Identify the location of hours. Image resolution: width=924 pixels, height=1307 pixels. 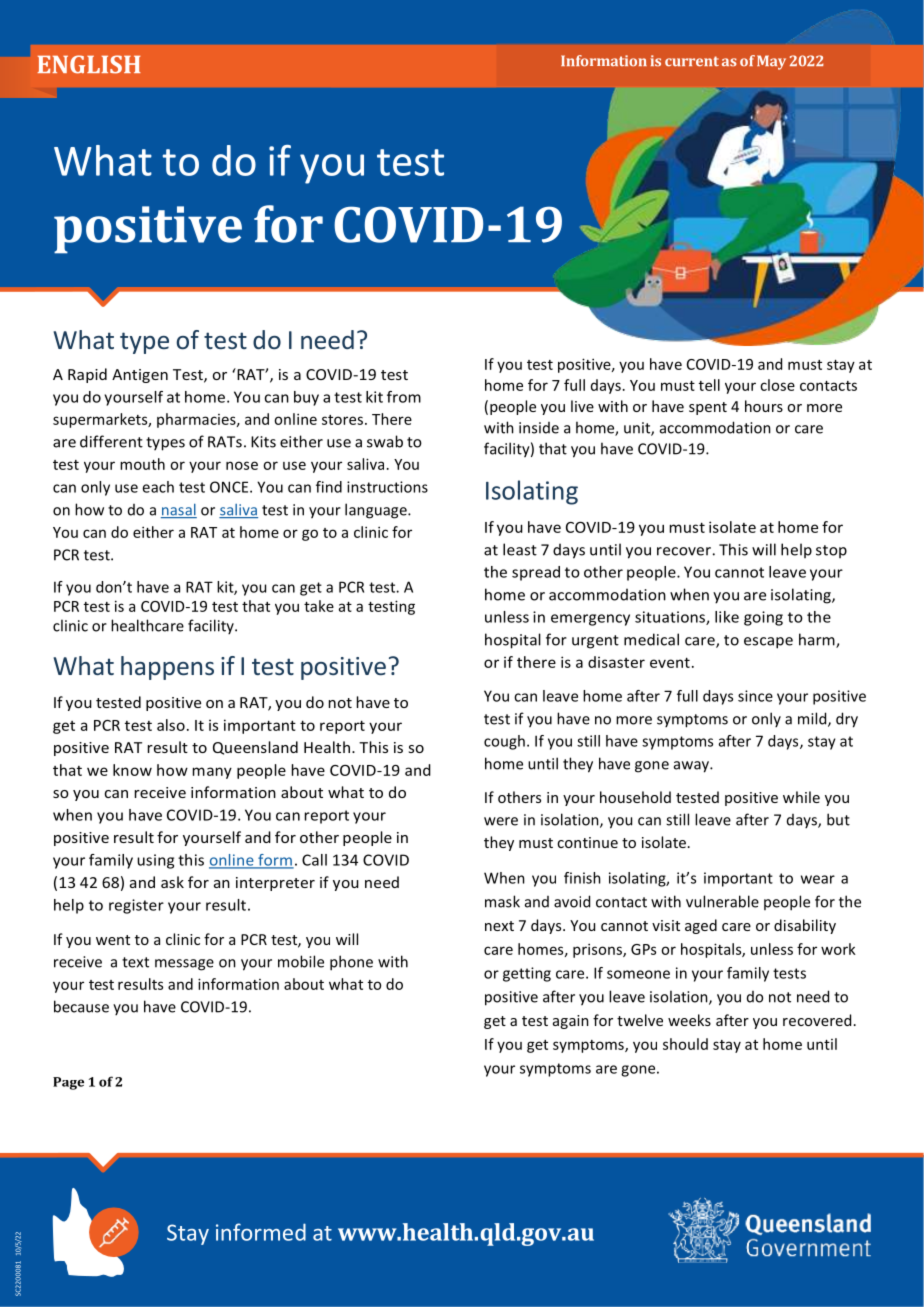
(764, 406).
